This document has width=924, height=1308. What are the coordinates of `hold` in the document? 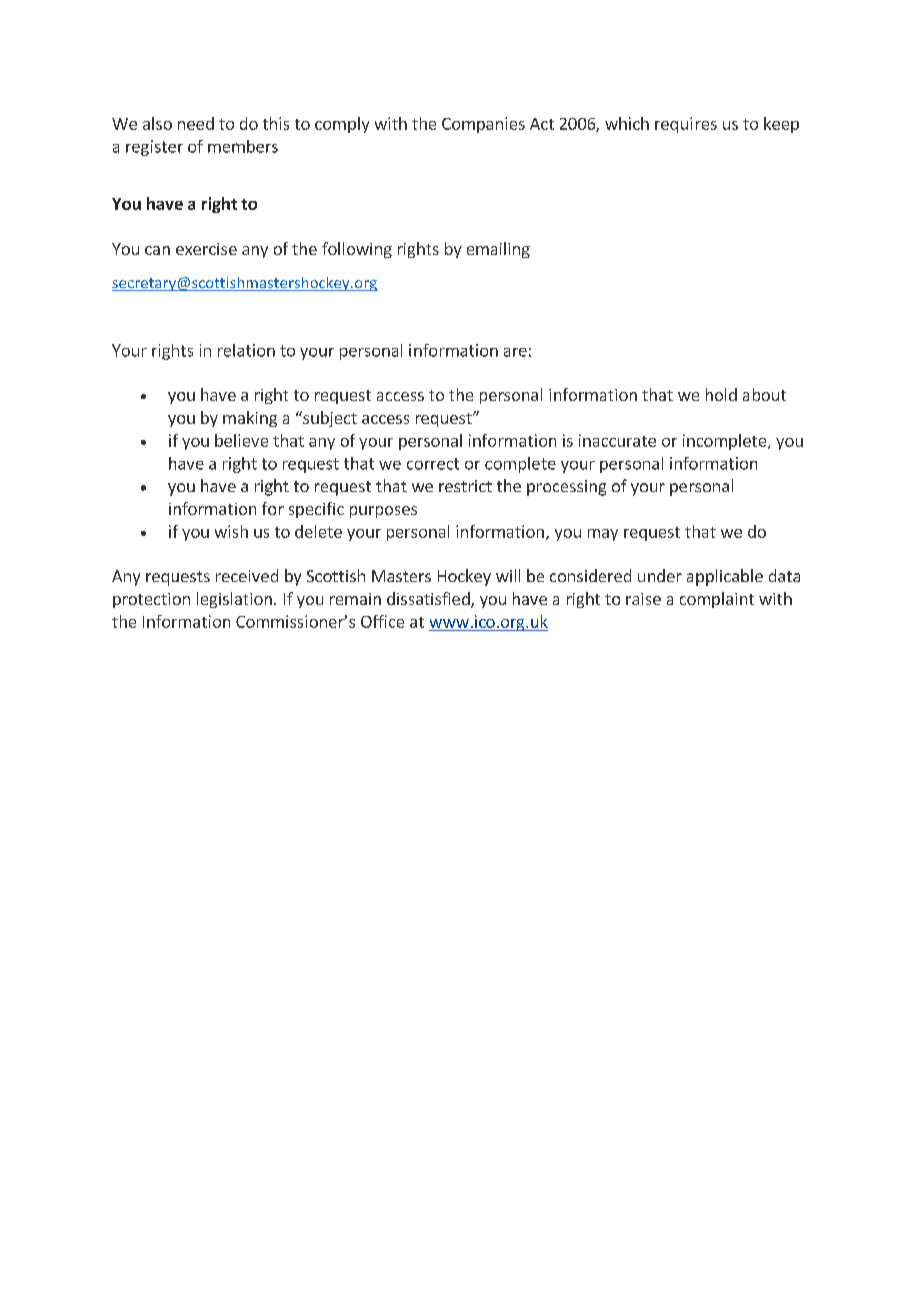 It's located at (721, 394).
